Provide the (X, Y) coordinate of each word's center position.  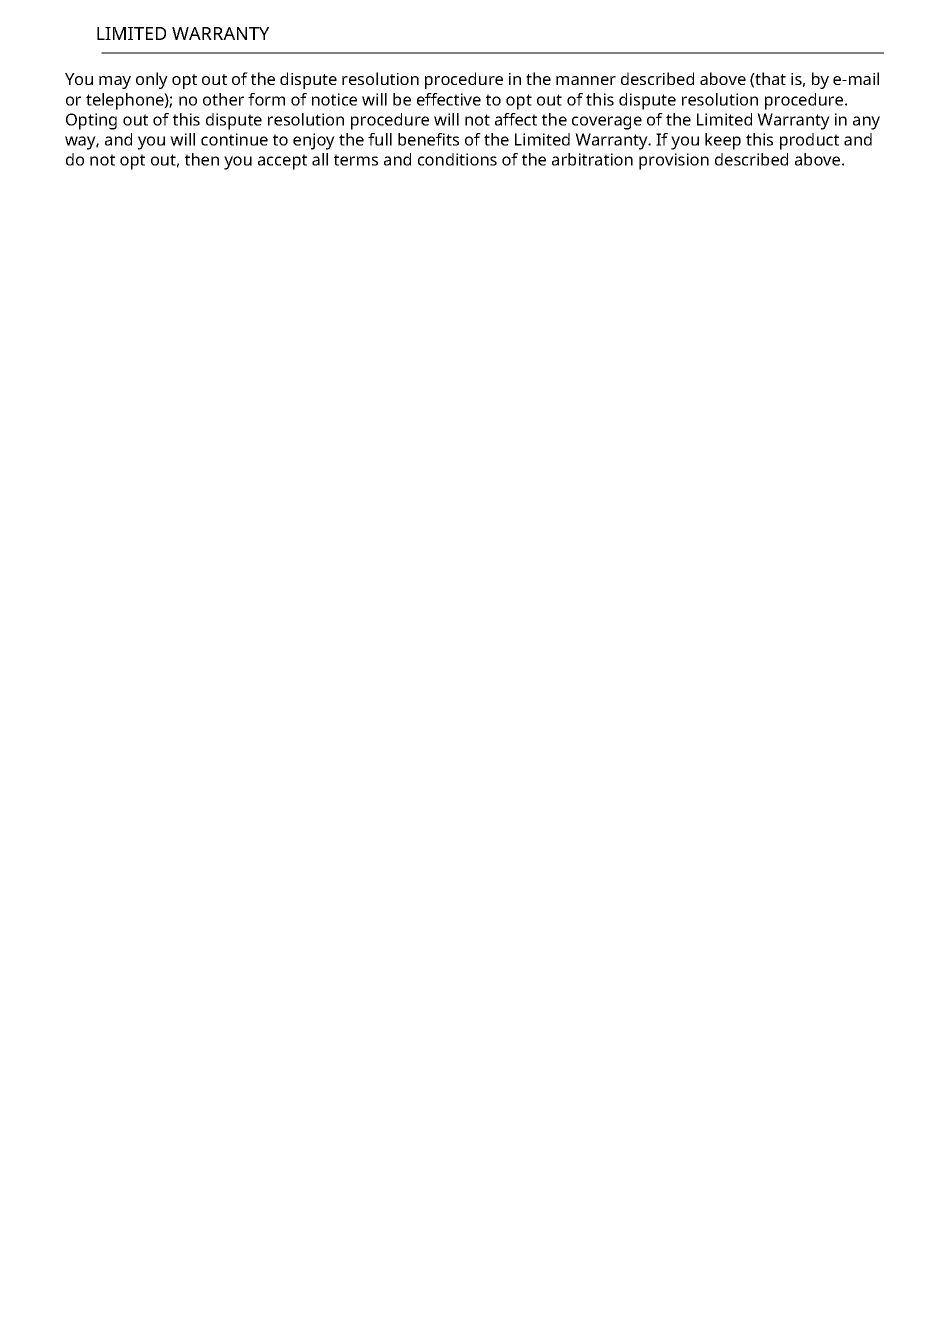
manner (586, 80)
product (809, 141)
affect (516, 119)
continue (234, 139)
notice (334, 99)
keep (723, 141)
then (202, 159)
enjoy (314, 141)
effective (449, 99)
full (380, 139)
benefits (428, 139)
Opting (91, 121)
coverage (607, 123)
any (866, 123)
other (223, 99)
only (152, 80)
